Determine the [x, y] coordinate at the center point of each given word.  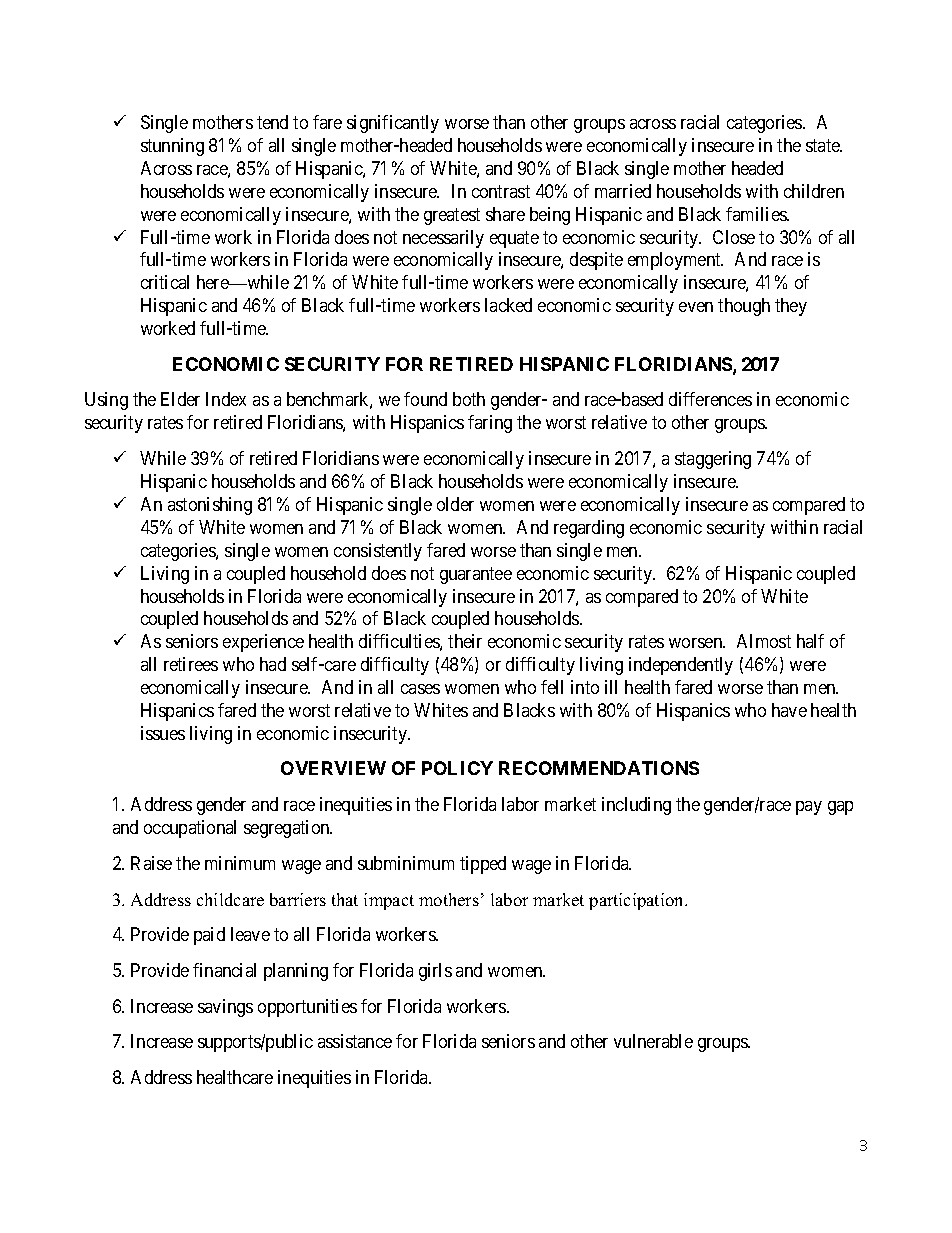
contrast [501, 191]
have [789, 710]
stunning [172, 147]
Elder [180, 399]
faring [490, 424]
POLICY [457, 768]
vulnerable [653, 1041]
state [824, 145]
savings [225, 1008]
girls [435, 972]
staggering [713, 460]
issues [163, 733]
